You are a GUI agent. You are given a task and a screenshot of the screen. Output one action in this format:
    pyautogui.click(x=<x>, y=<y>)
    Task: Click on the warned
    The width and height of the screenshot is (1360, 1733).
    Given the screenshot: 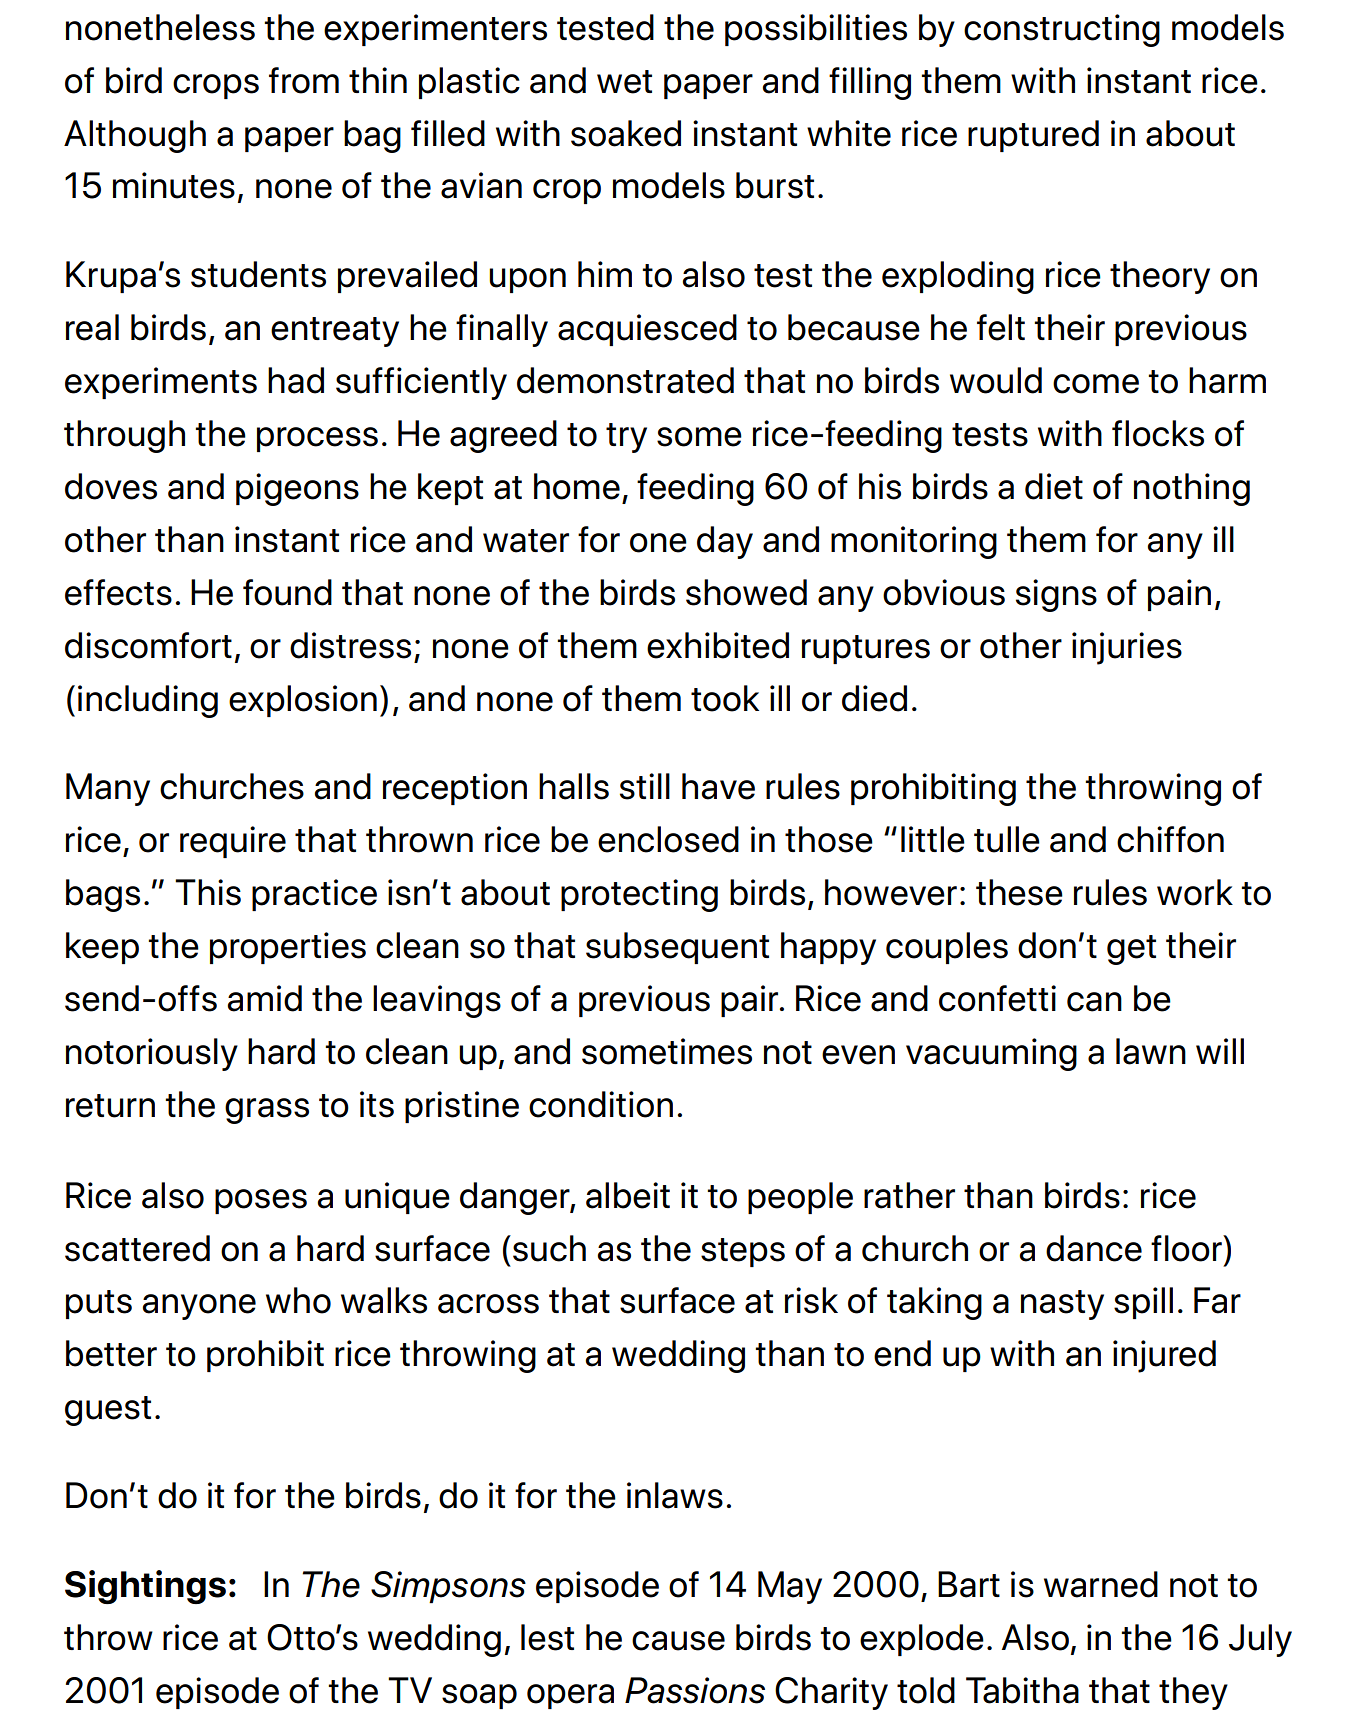 What is the action you would take?
    pyautogui.click(x=1101, y=1584)
